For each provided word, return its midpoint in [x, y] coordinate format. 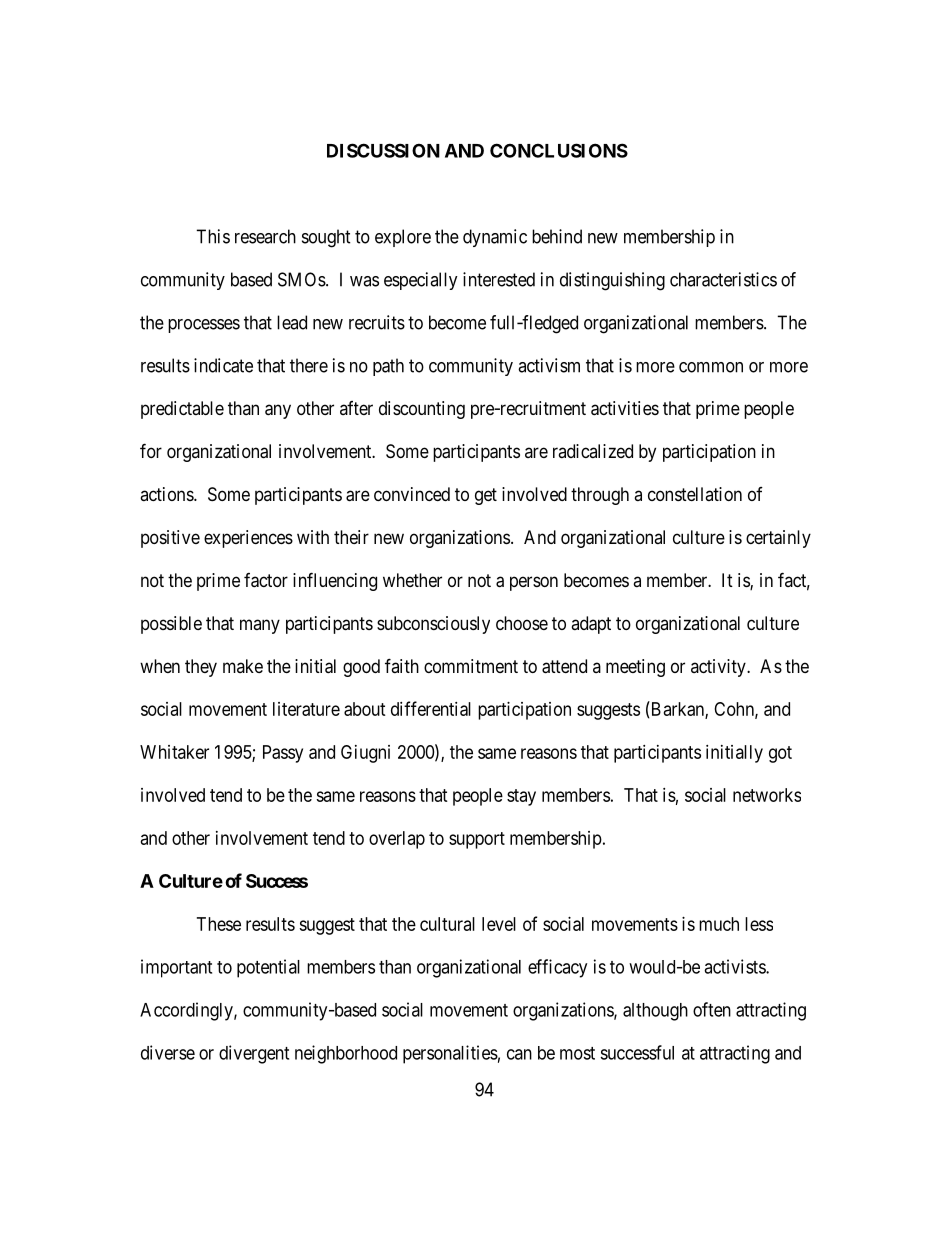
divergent [254, 1054]
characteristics [723, 279]
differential [431, 708]
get [486, 496]
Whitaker [174, 752]
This [213, 236]
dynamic [495, 238]
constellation [695, 494]
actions [167, 494]
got [780, 754]
